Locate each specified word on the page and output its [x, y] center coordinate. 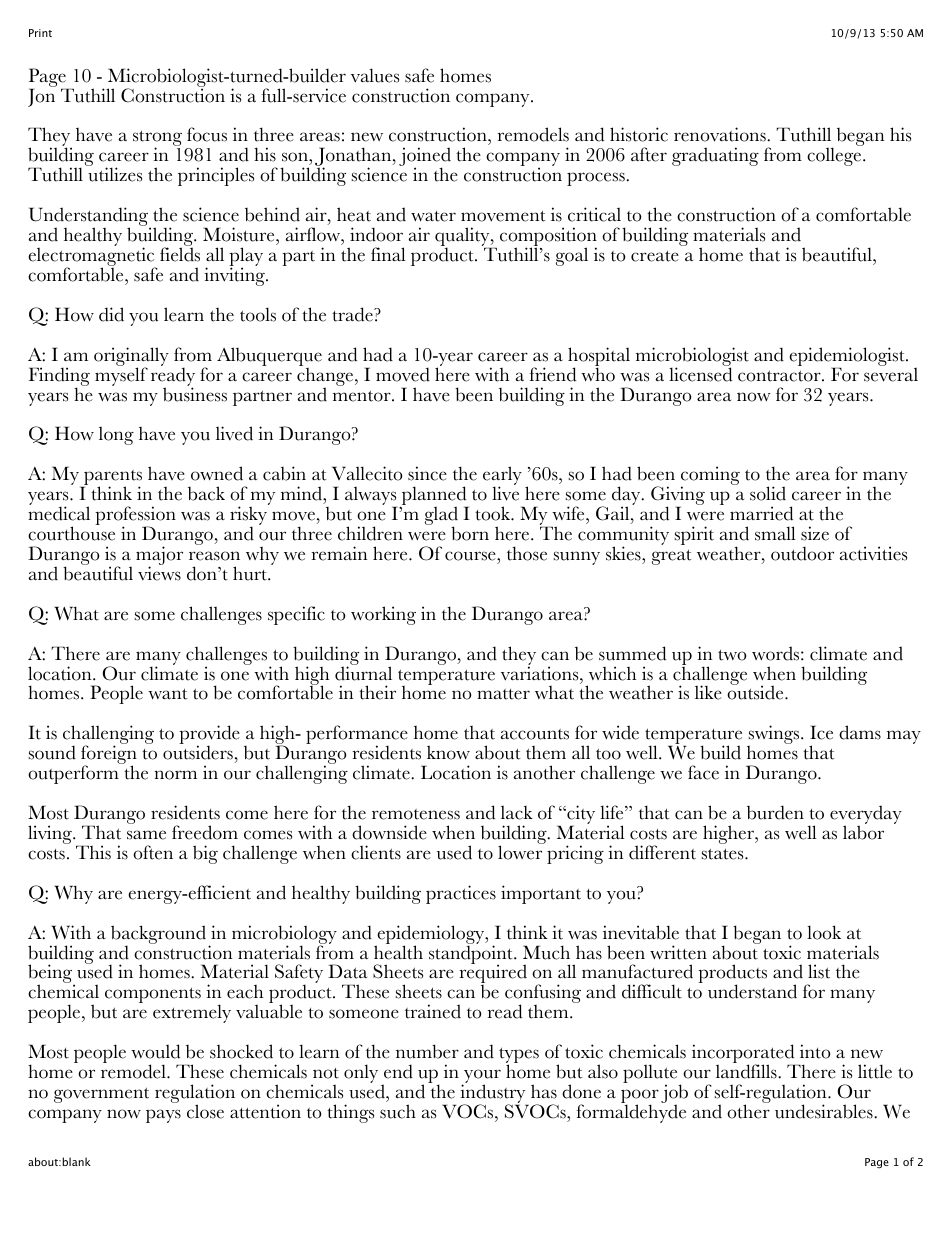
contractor [780, 376]
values [375, 75]
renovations [721, 134]
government [101, 1095]
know [448, 752]
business [195, 393]
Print [40, 33]
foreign [109, 756]
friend [552, 374]
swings [774, 736]
